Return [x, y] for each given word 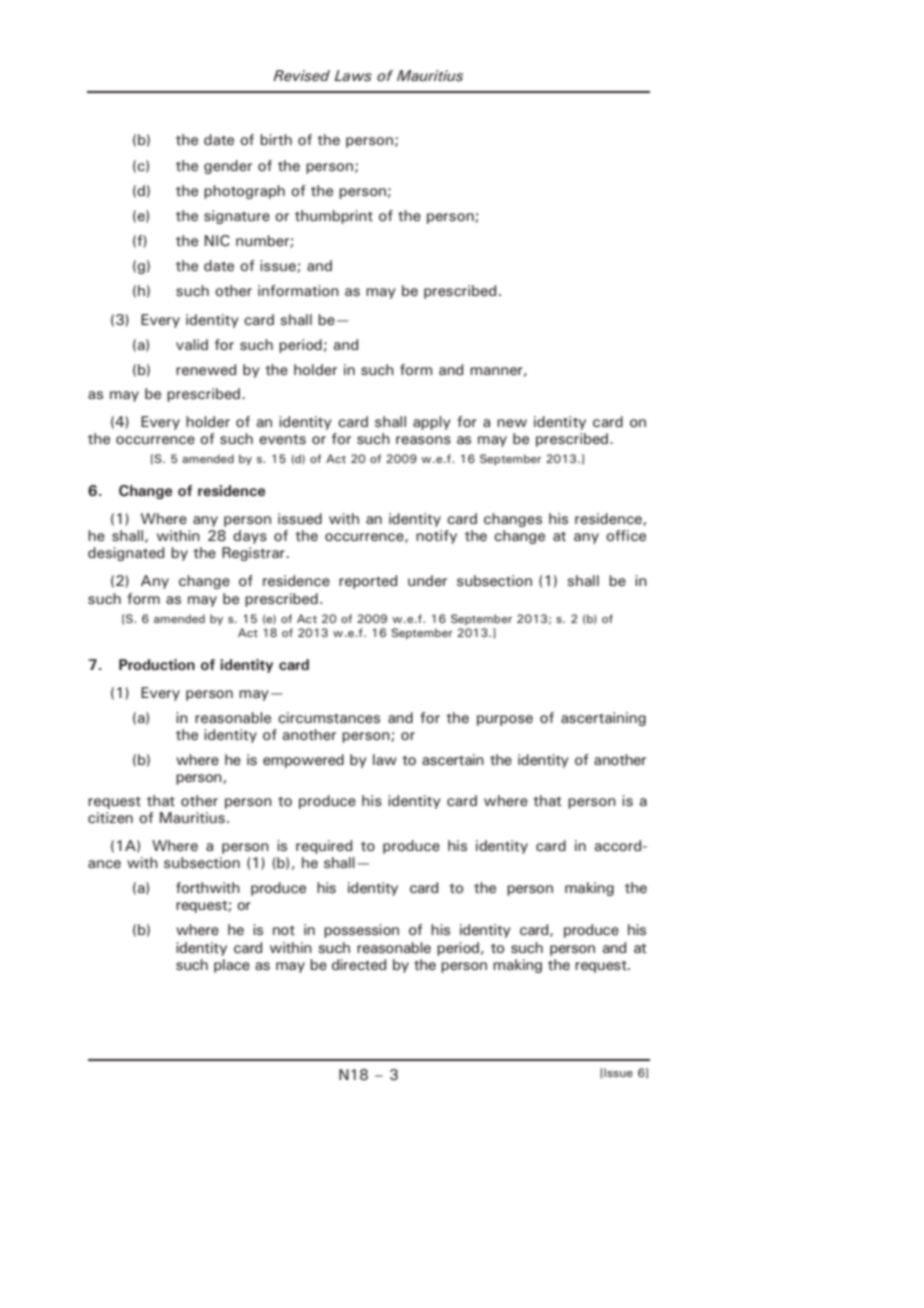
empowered [303, 761]
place [232, 966]
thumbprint [334, 217]
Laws [353, 75]
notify [436, 537]
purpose [505, 720]
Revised [301, 75]
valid [192, 344]
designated [126, 554]
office [626, 536]
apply [432, 423]
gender [228, 167]
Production [157, 665]
